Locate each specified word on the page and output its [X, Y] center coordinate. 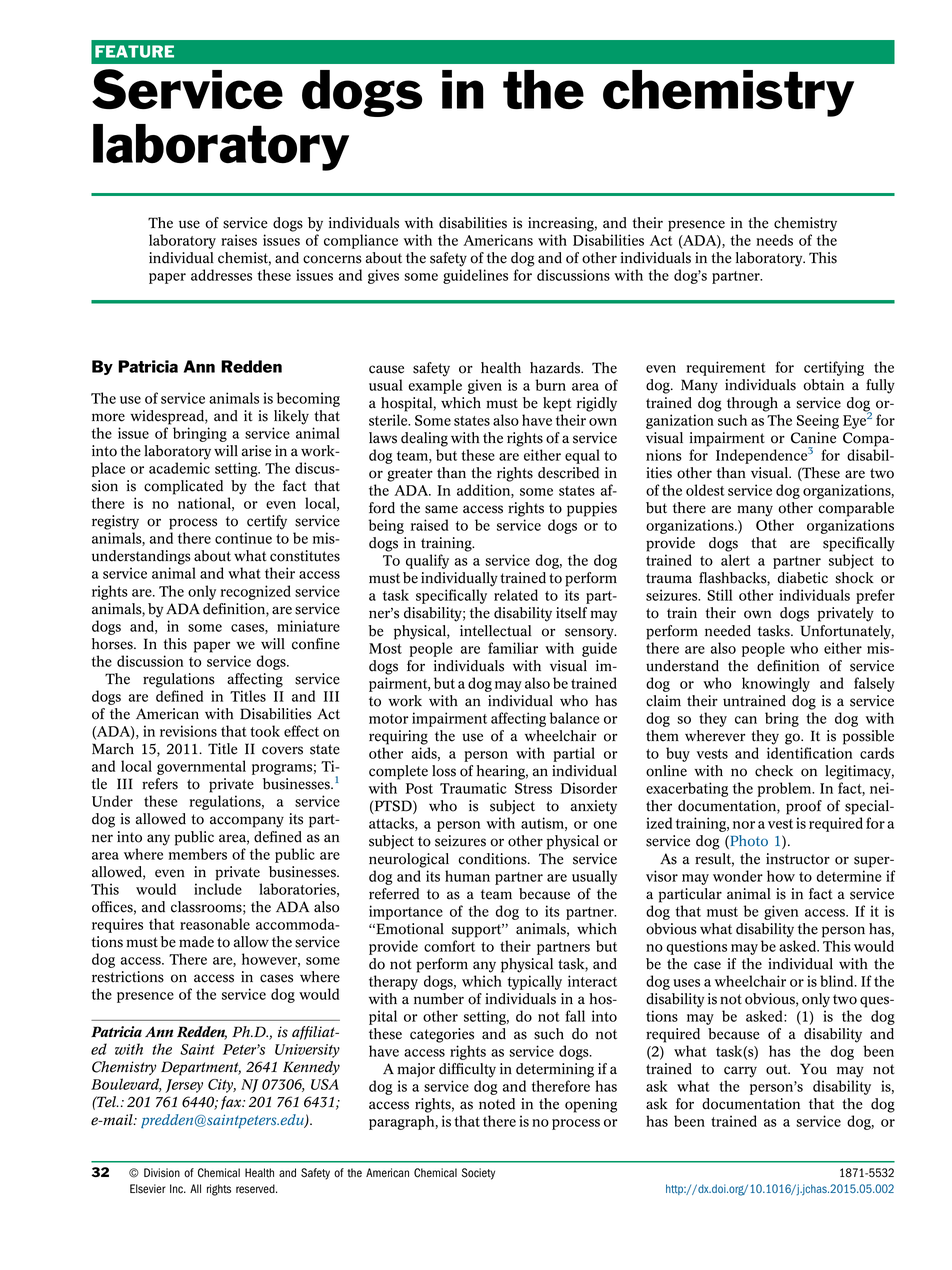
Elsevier [148, 1189]
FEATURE [134, 51]
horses [113, 644]
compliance [361, 241]
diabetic [803, 578]
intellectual [495, 631]
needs [774, 240]
